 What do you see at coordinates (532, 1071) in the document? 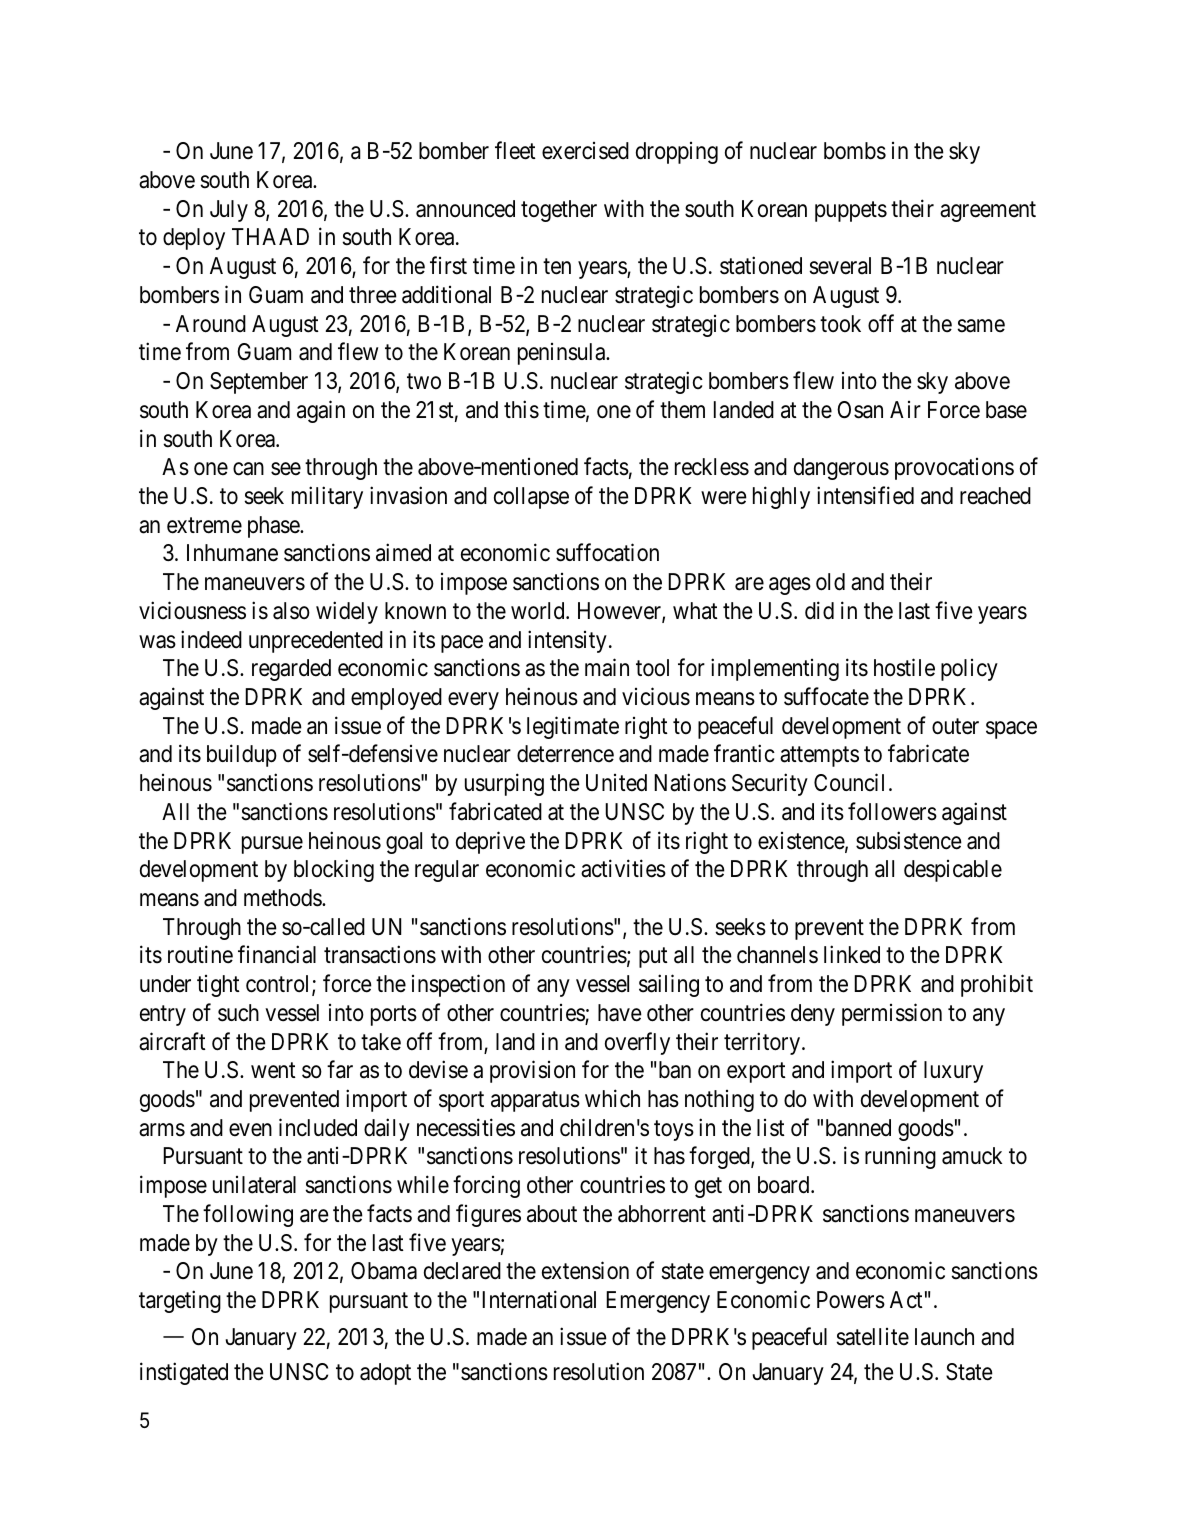
I see `provision` at bounding box center [532, 1071].
